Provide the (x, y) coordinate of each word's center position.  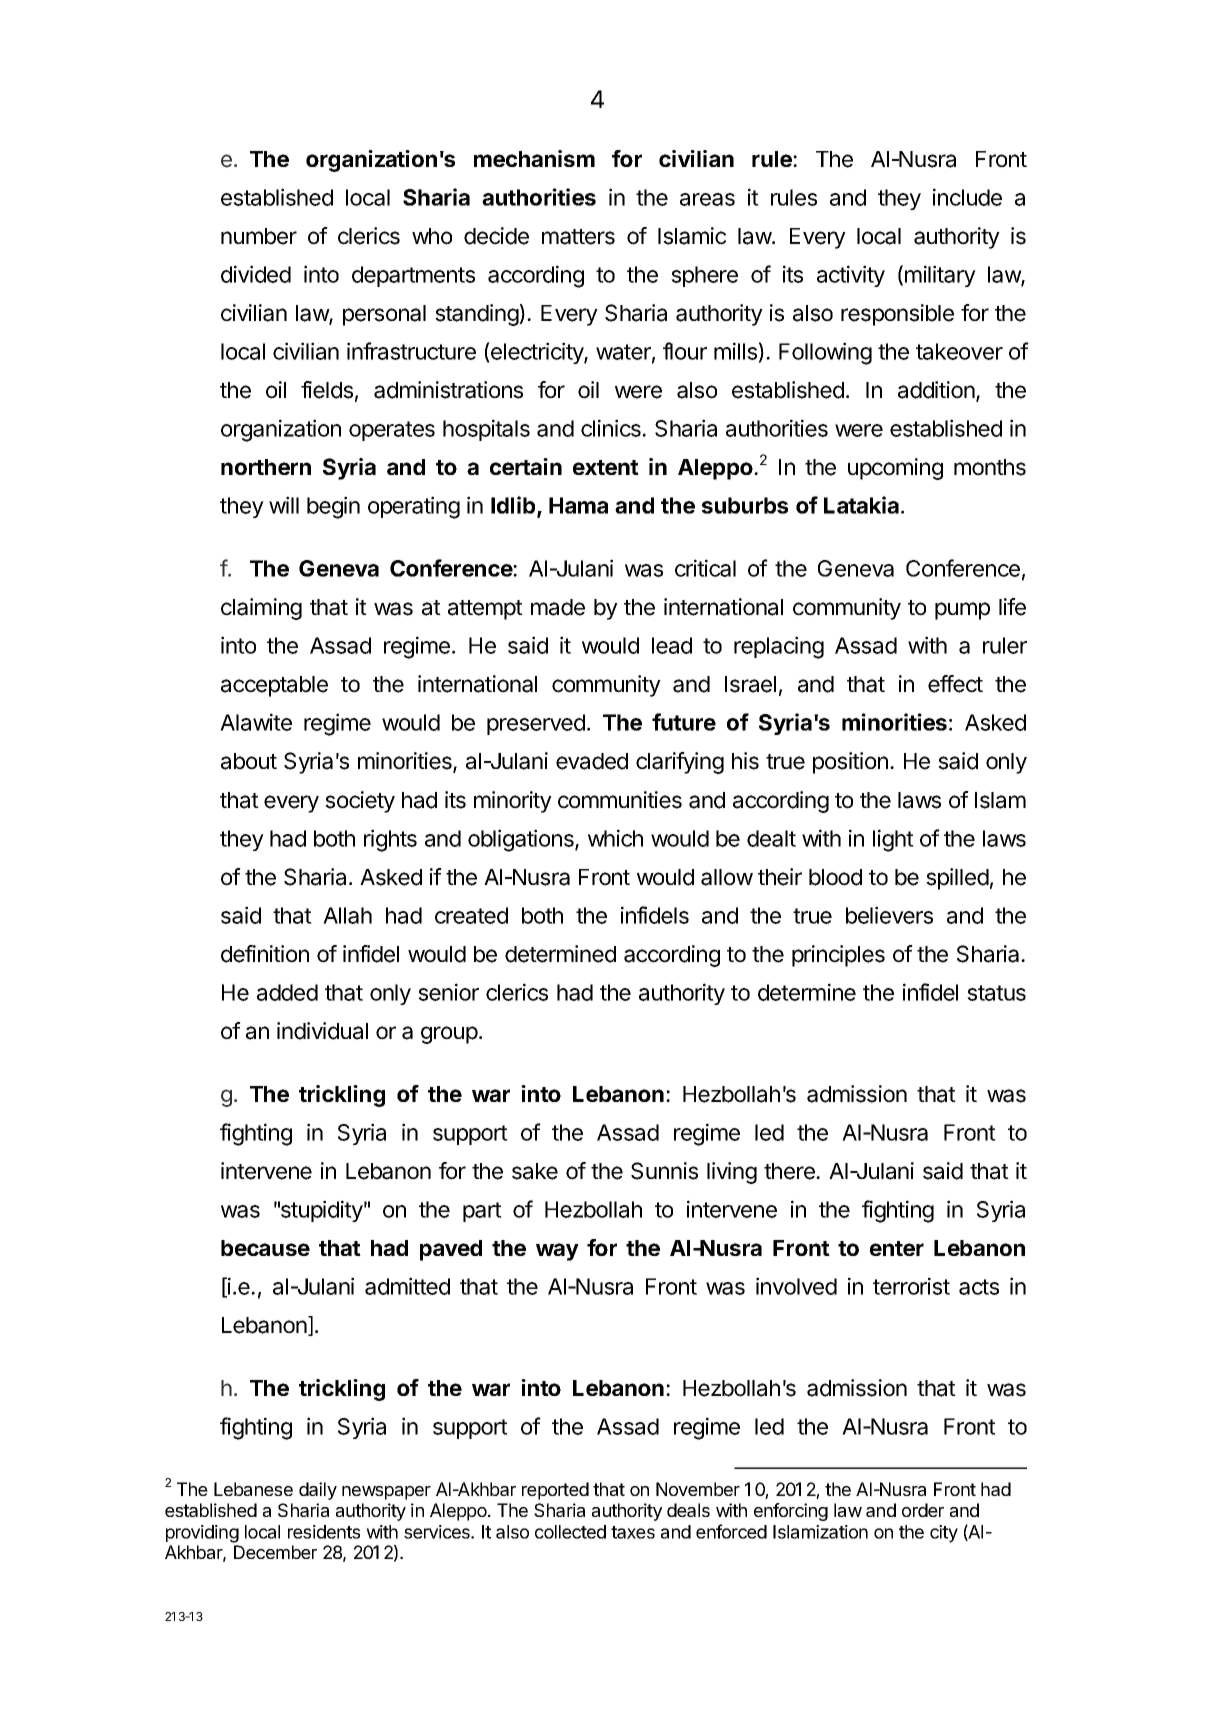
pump (962, 611)
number (259, 236)
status (996, 993)
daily (318, 1491)
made (558, 607)
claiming (261, 609)
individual (322, 1031)
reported (555, 1491)
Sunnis (664, 1171)
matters (578, 237)
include (967, 197)
